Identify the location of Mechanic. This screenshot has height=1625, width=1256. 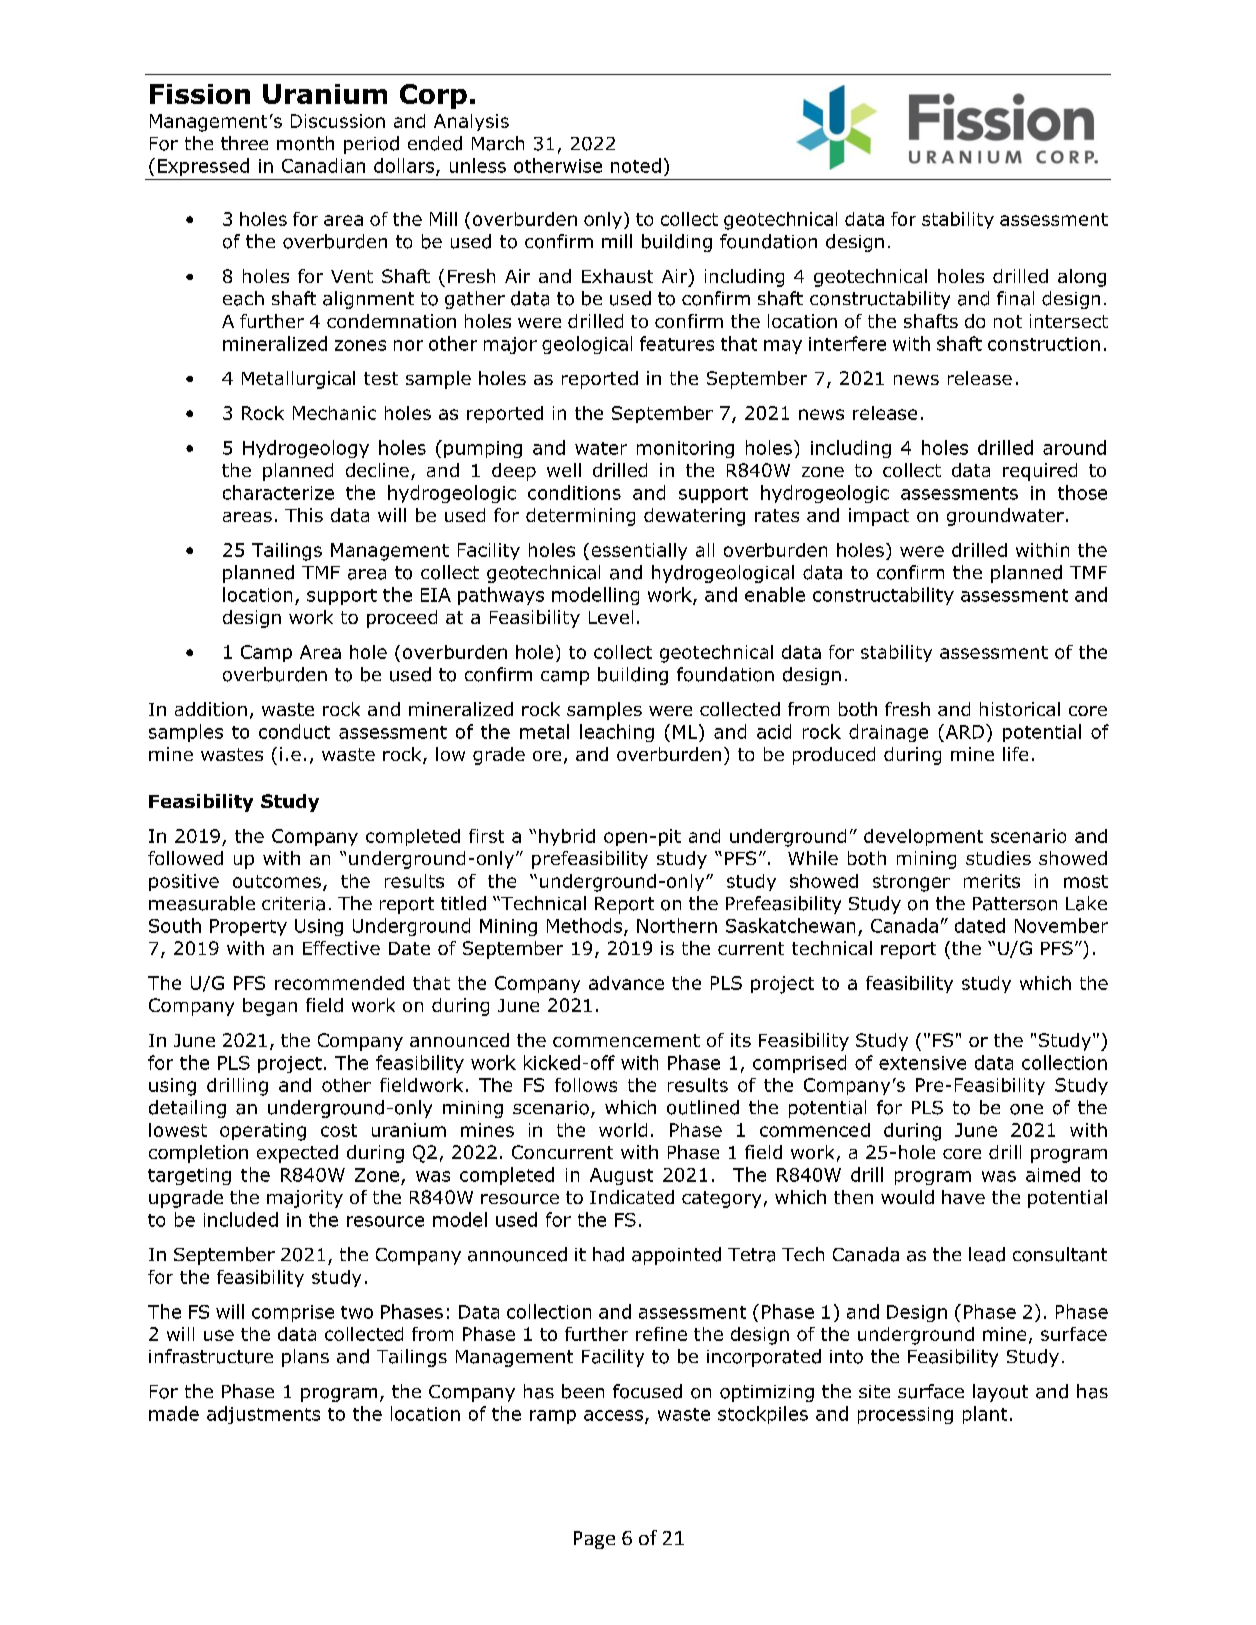
(334, 413).
